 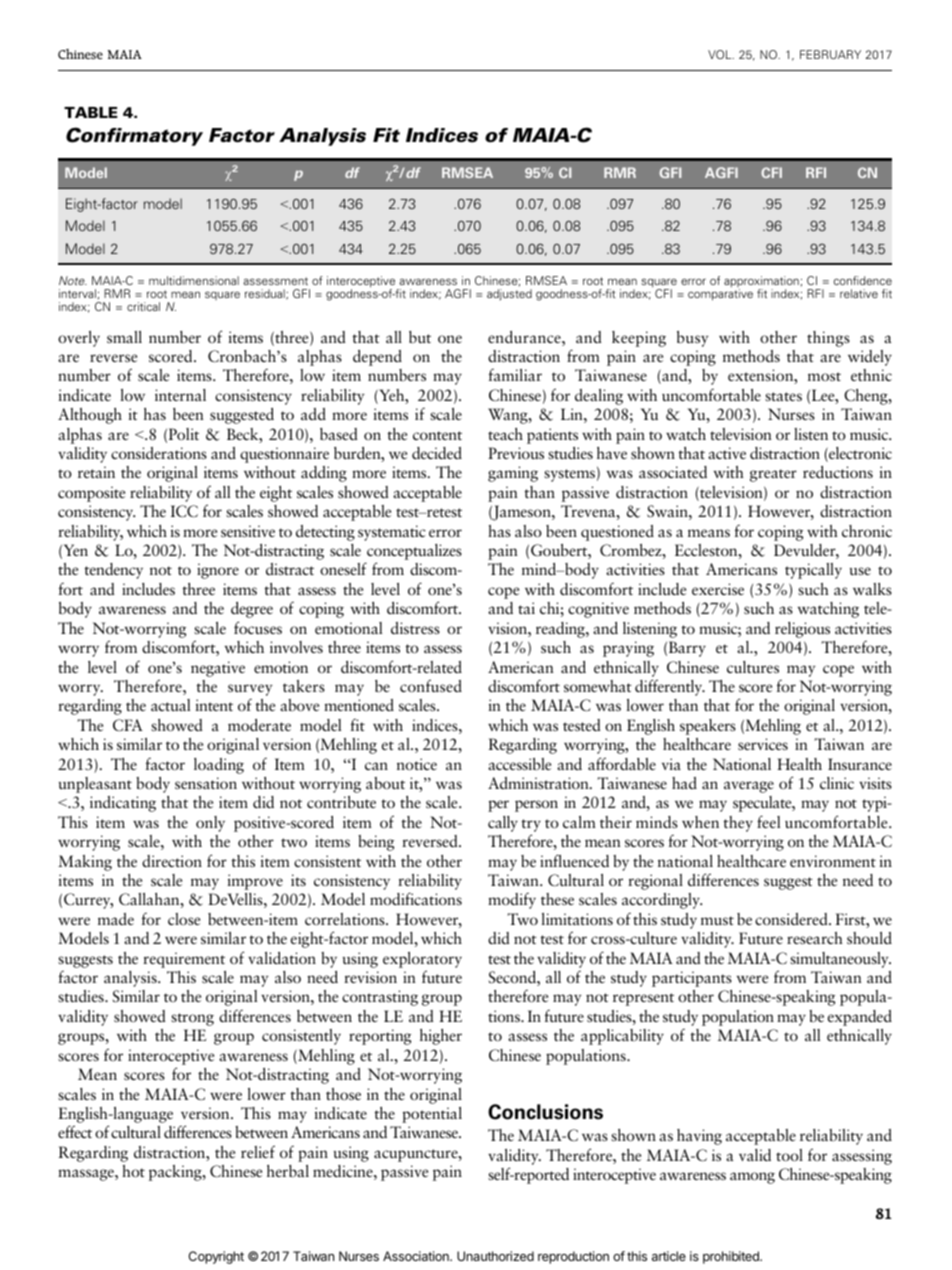 I want to click on packing, so click(x=176, y=1173).
